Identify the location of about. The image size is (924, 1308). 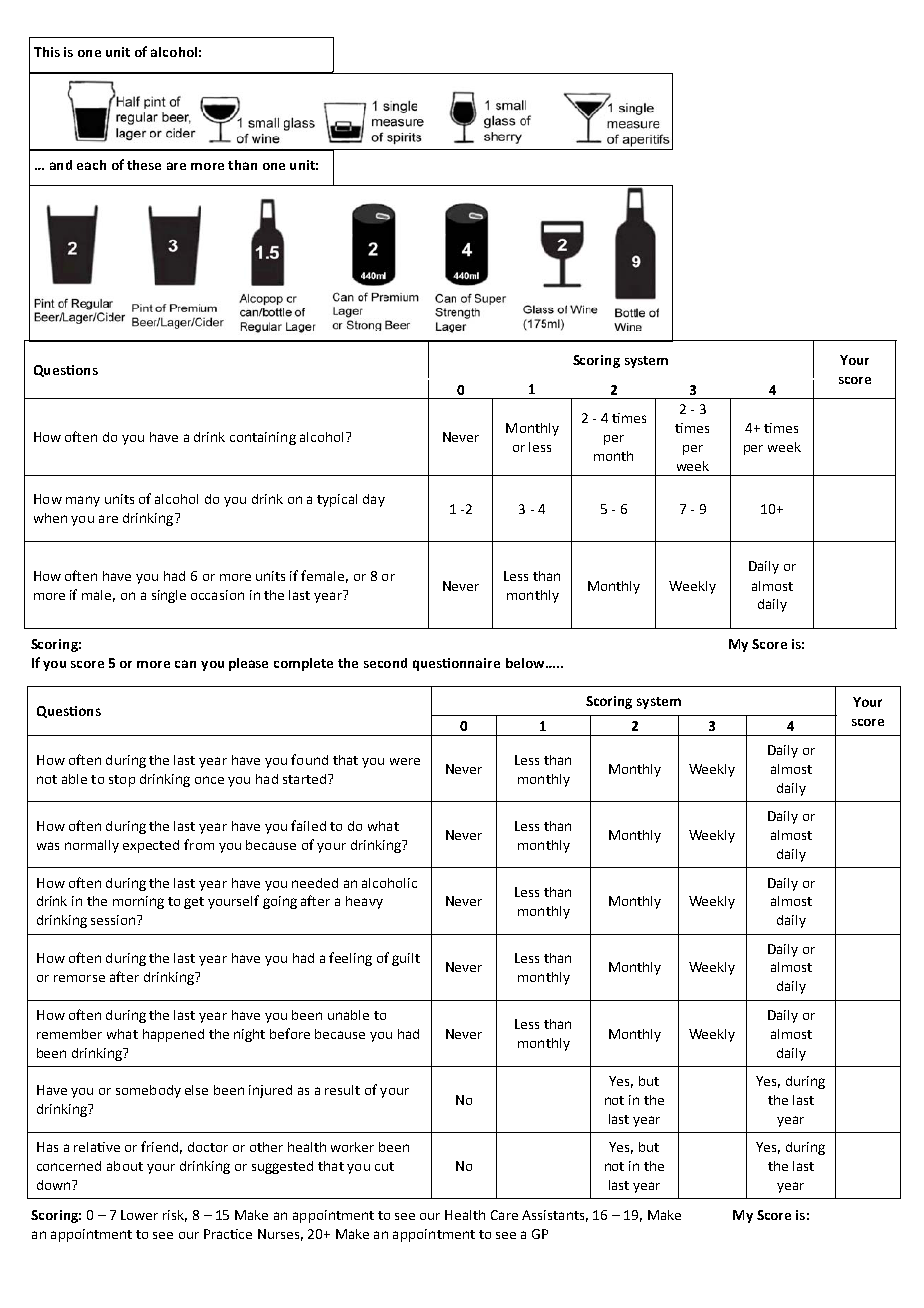
(125, 1166).
